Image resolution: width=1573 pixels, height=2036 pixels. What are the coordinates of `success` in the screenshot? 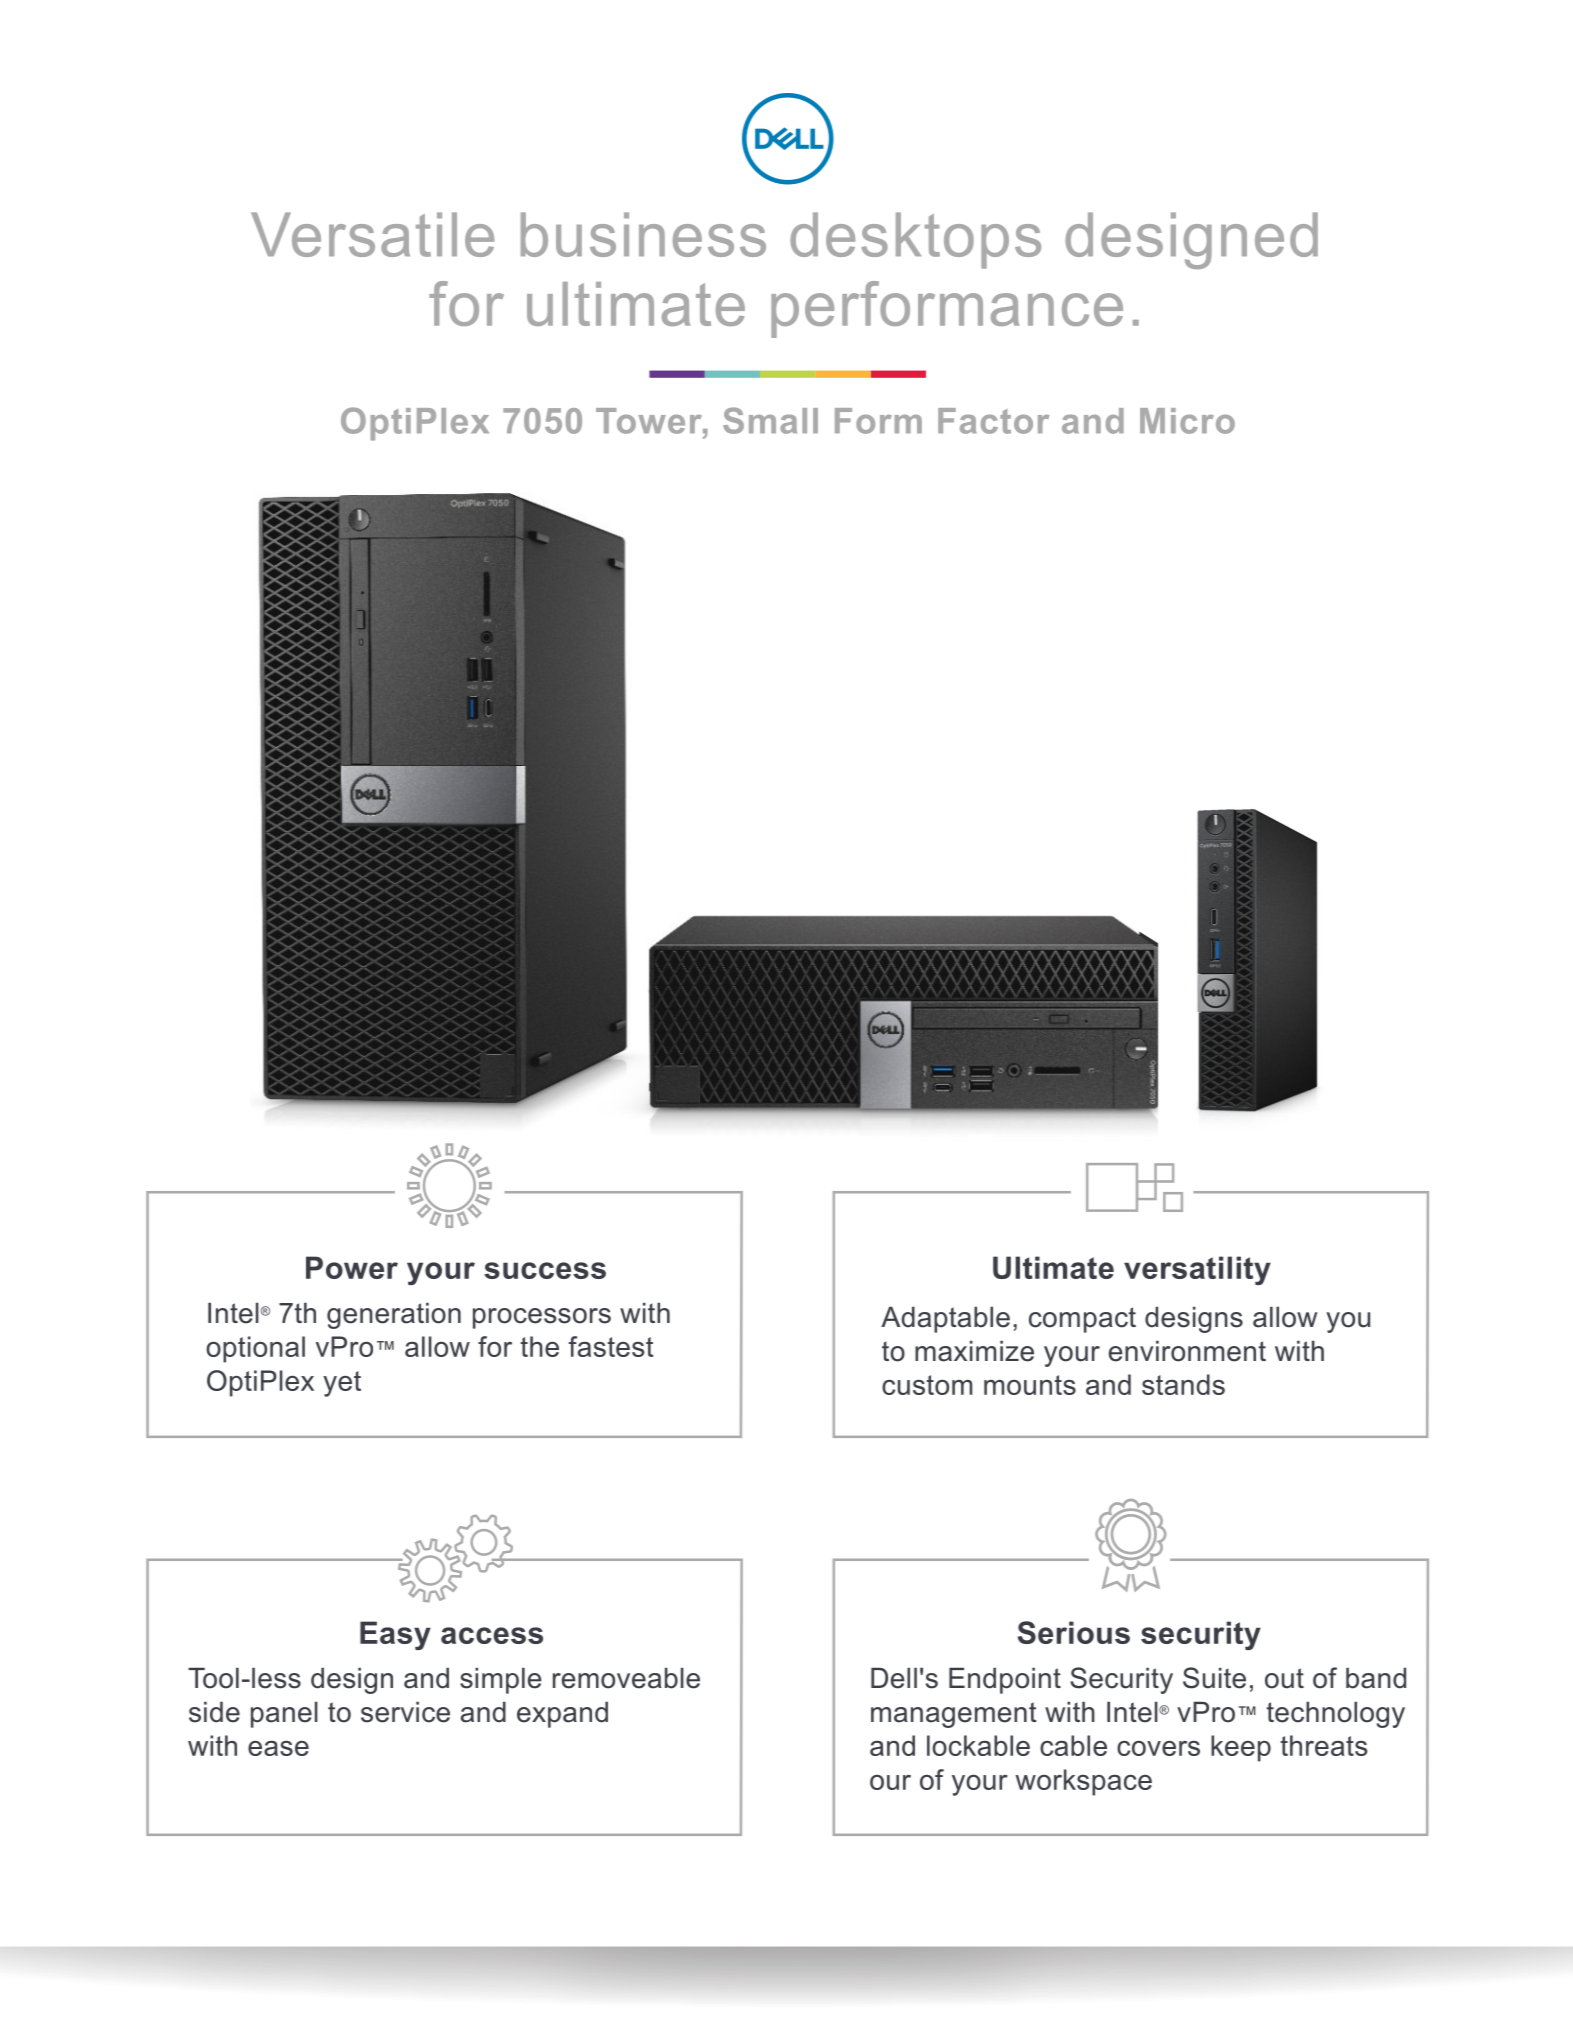 It's located at (545, 1270).
